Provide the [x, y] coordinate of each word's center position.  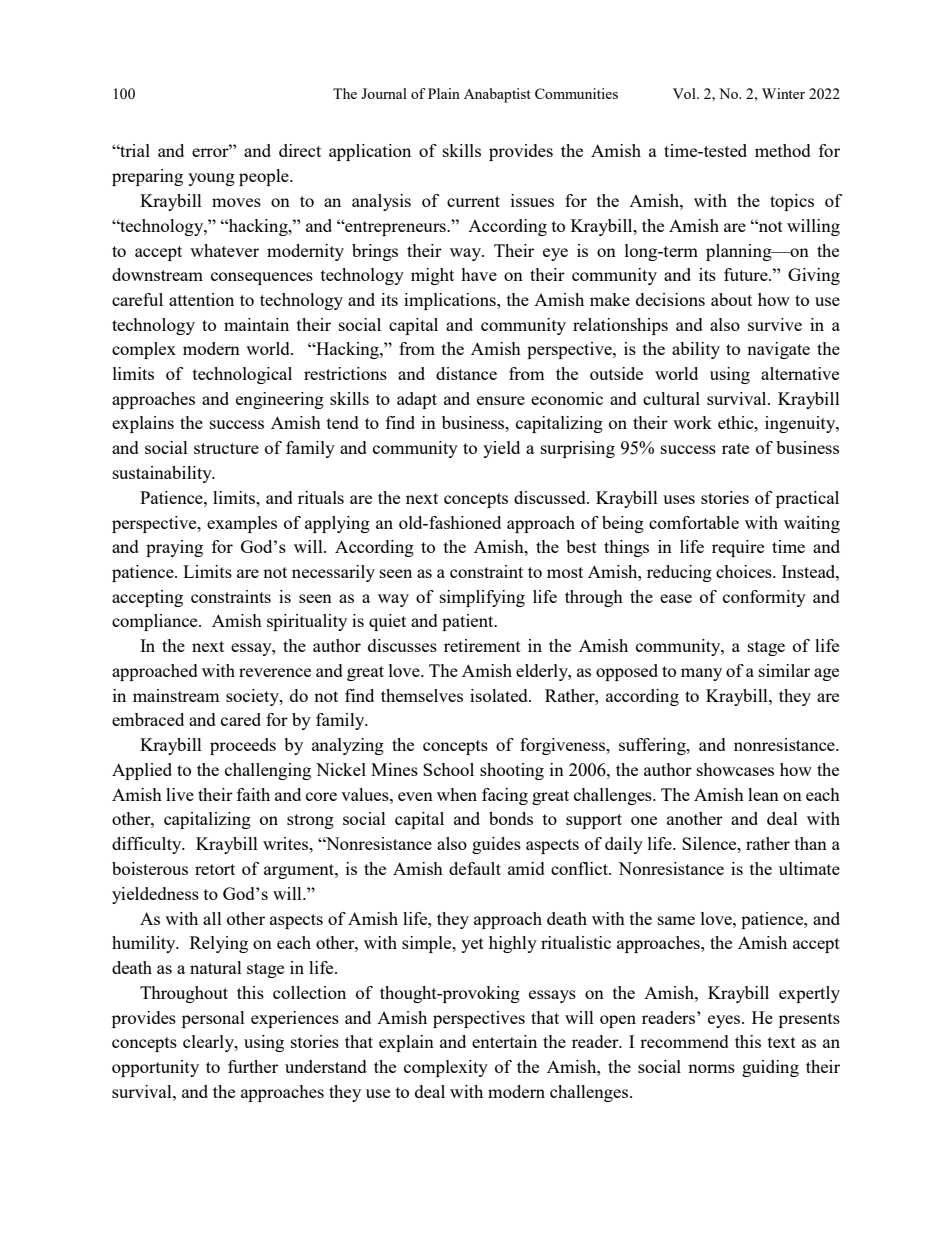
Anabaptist [497, 95]
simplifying [482, 598]
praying [174, 548]
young [211, 179]
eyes [725, 1021]
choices [745, 571]
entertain [504, 1041]
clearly [209, 1043]
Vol [685, 93]
